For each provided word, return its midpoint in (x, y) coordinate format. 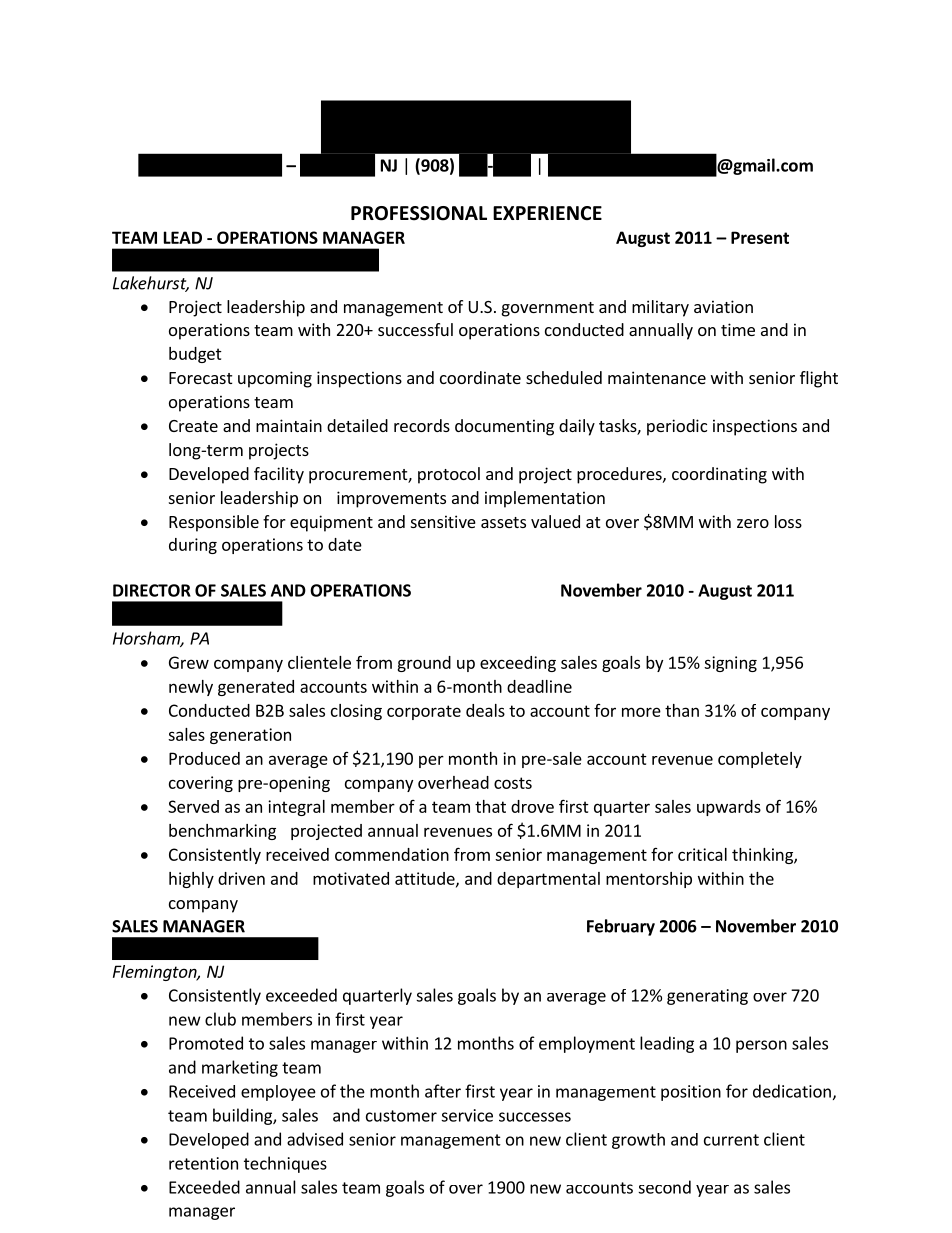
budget (195, 355)
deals (485, 710)
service (467, 1115)
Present (760, 237)
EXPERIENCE (547, 213)
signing (730, 664)
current (731, 1140)
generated (256, 688)
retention (203, 1163)
